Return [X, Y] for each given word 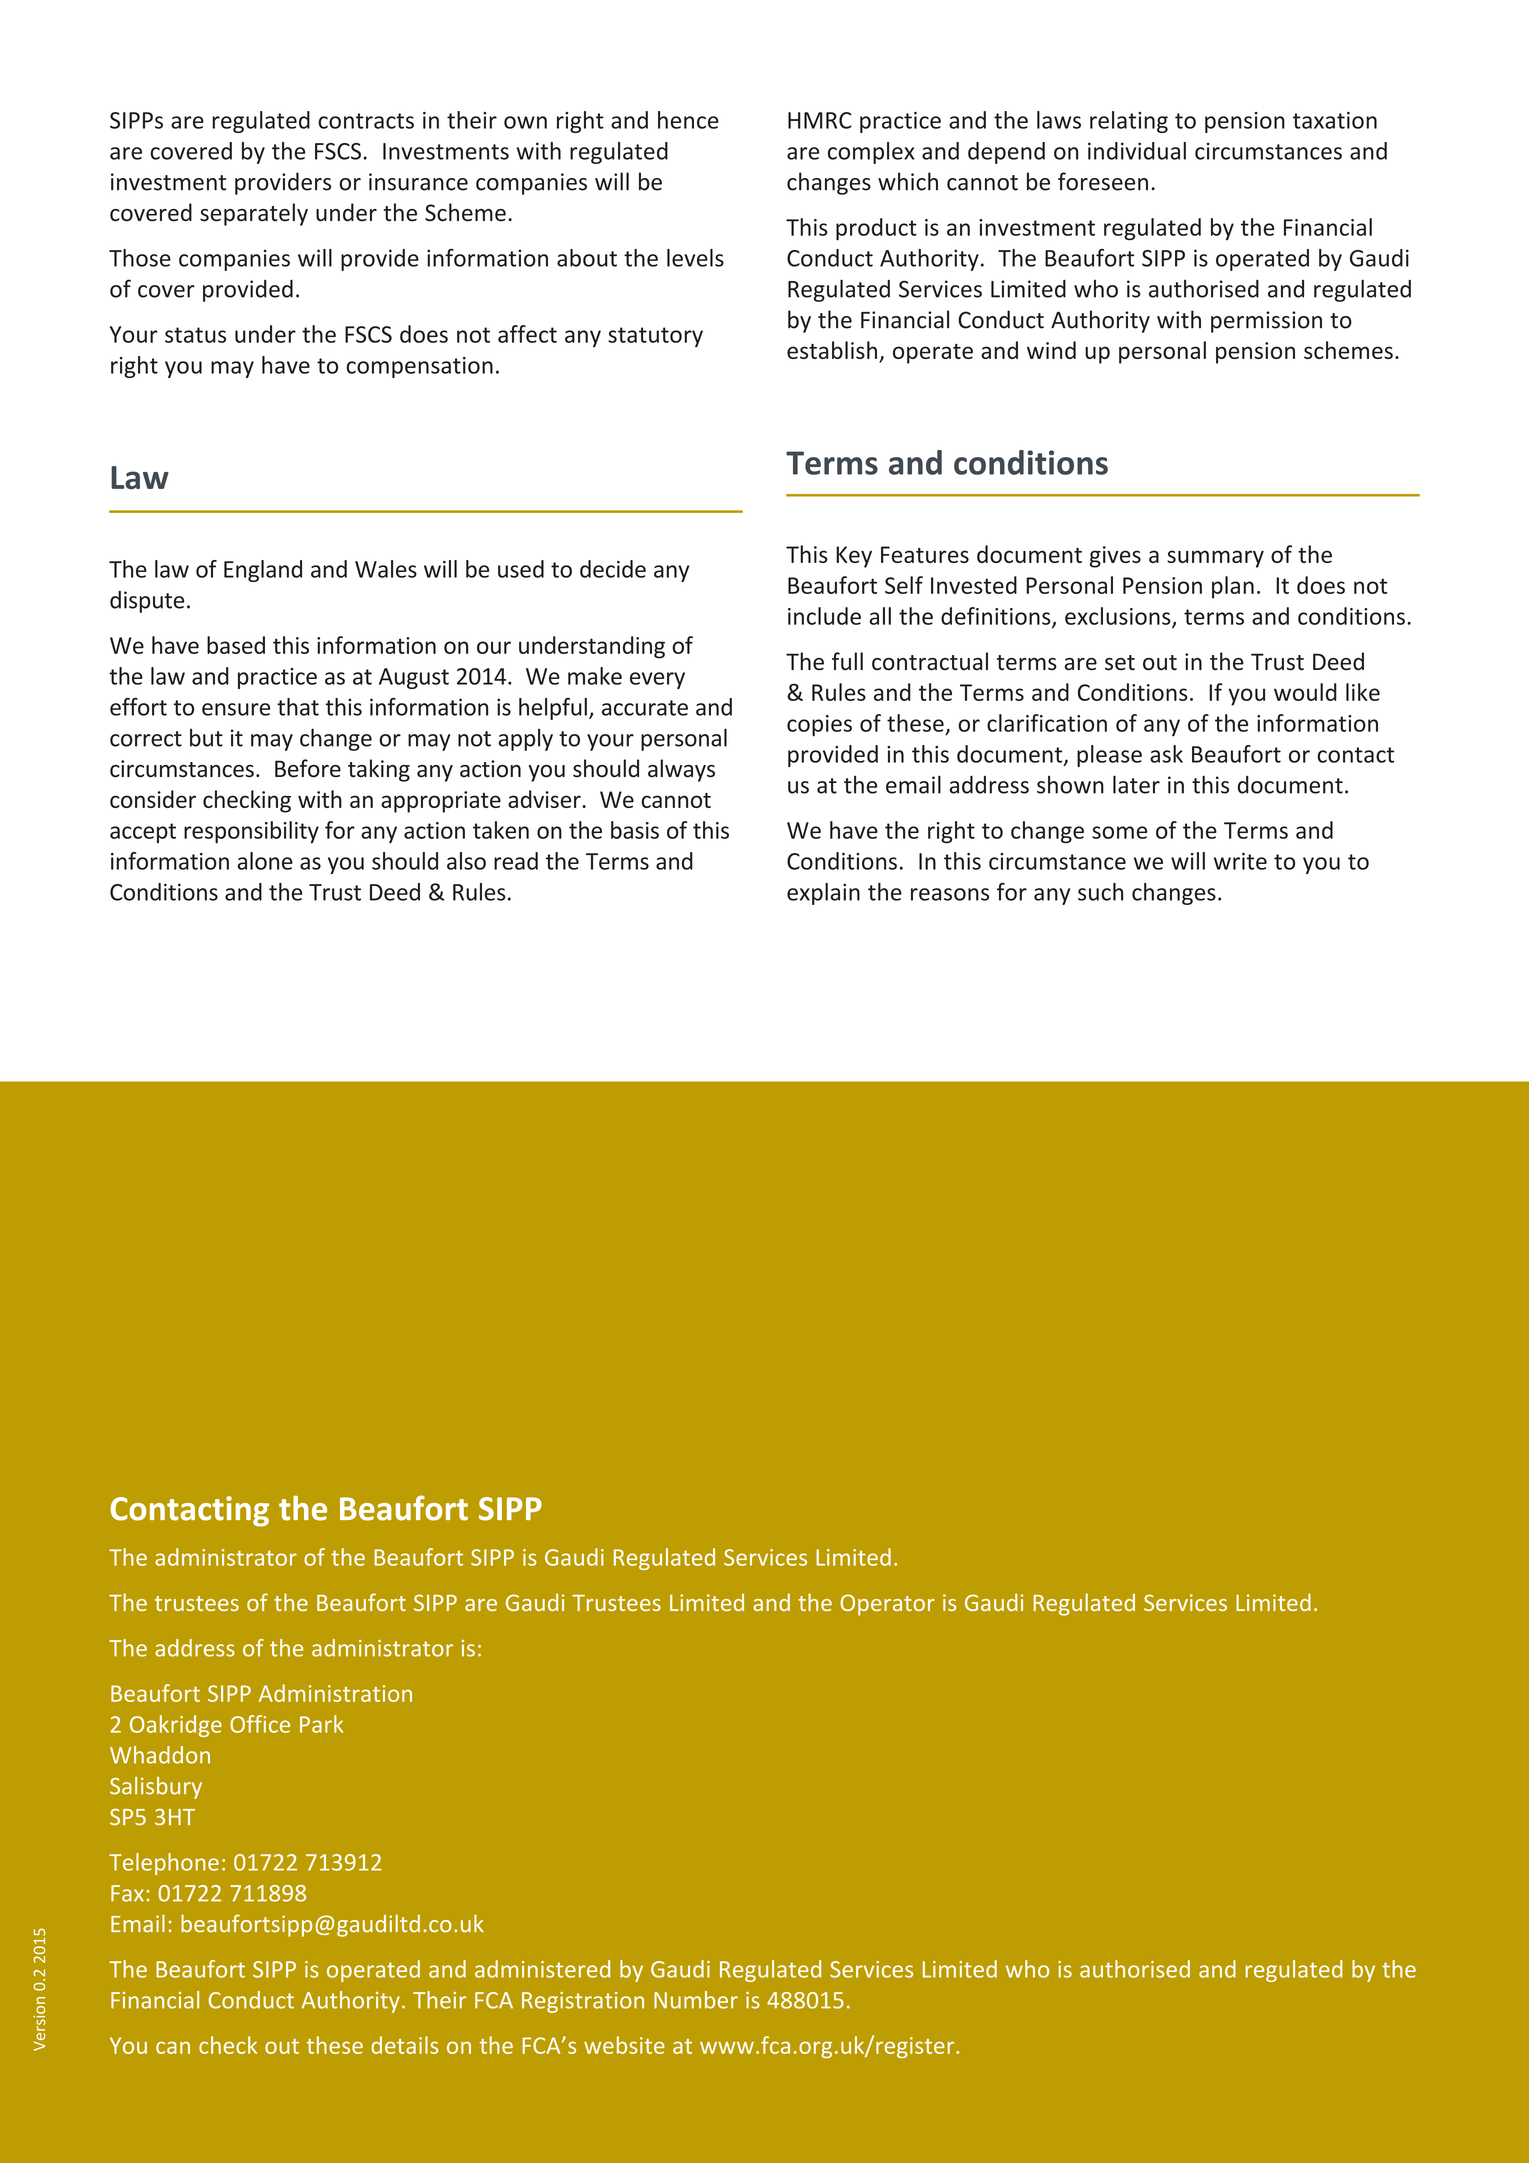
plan [1233, 587]
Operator [887, 1605]
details [405, 2045]
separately [254, 214]
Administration [335, 1693]
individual [1137, 151]
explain [823, 894]
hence [688, 120]
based [236, 645]
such [1100, 892]
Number [696, 2000]
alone [265, 861]
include [824, 616]
